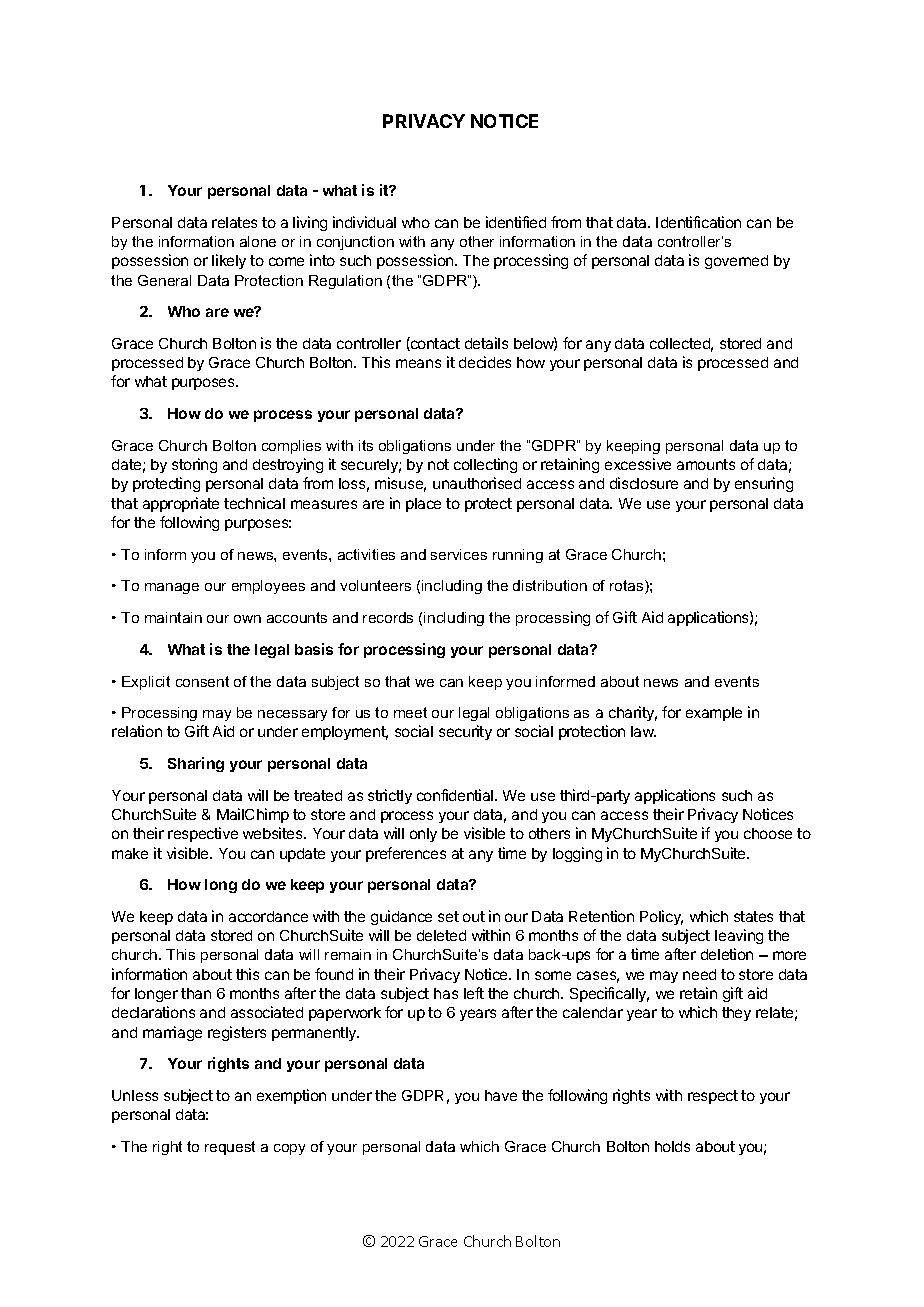 The width and height of the screenshot is (924, 1307). What do you see at coordinates (753, 916) in the screenshot?
I see `states` at bounding box center [753, 916].
